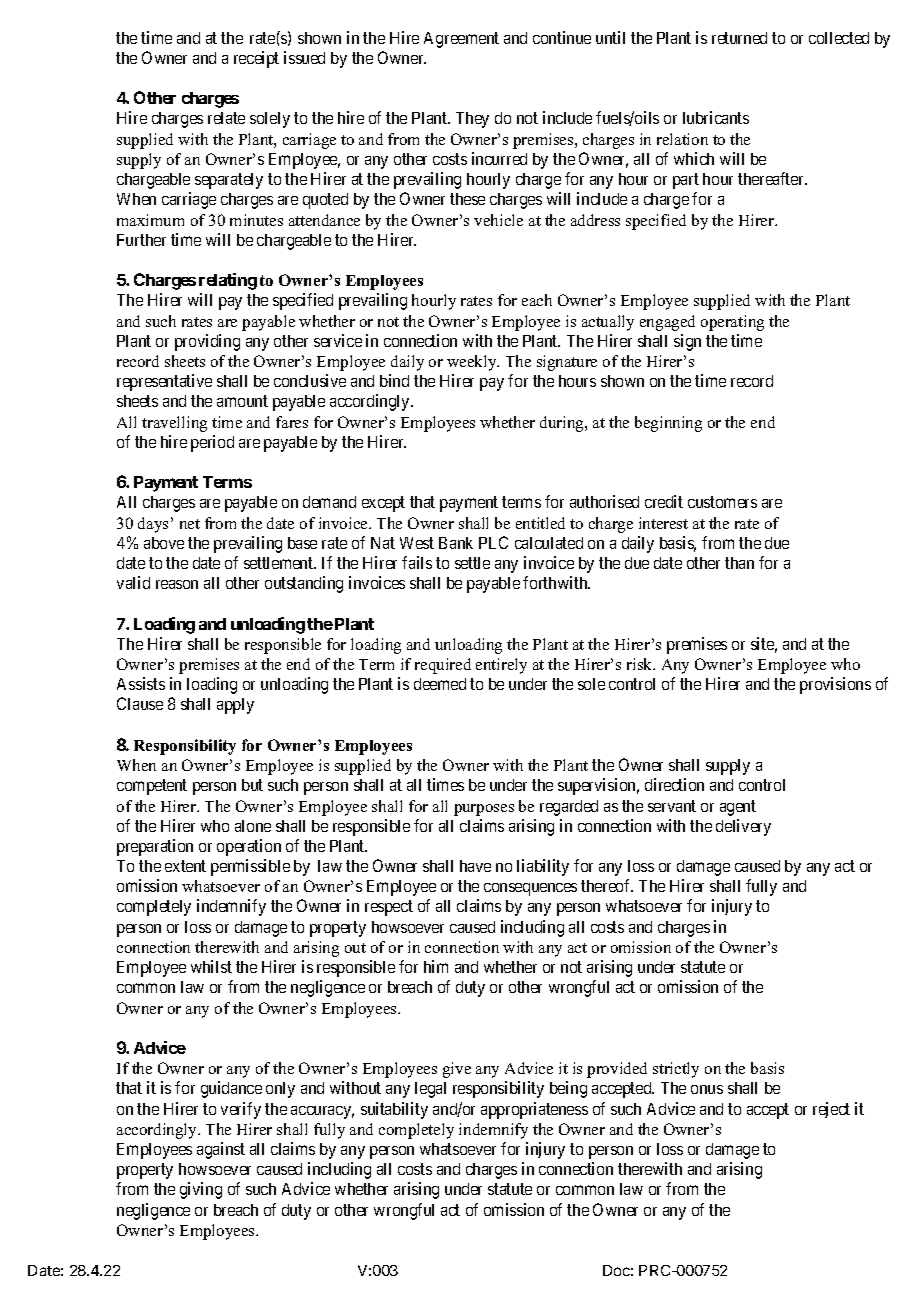 This page has width=924, height=1308. I want to click on weekly, so click(473, 363).
